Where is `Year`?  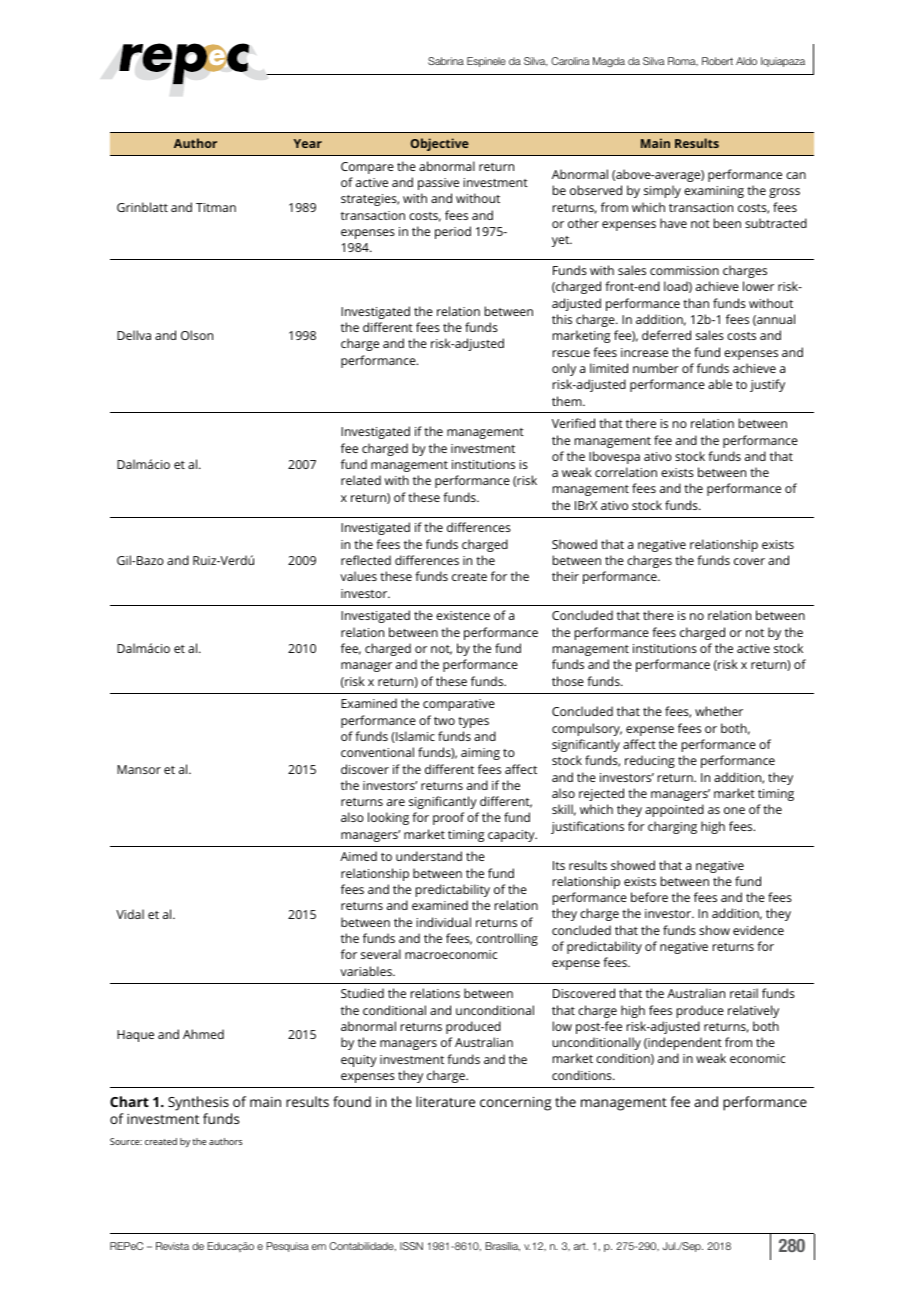
Year is located at coordinates (308, 143).
